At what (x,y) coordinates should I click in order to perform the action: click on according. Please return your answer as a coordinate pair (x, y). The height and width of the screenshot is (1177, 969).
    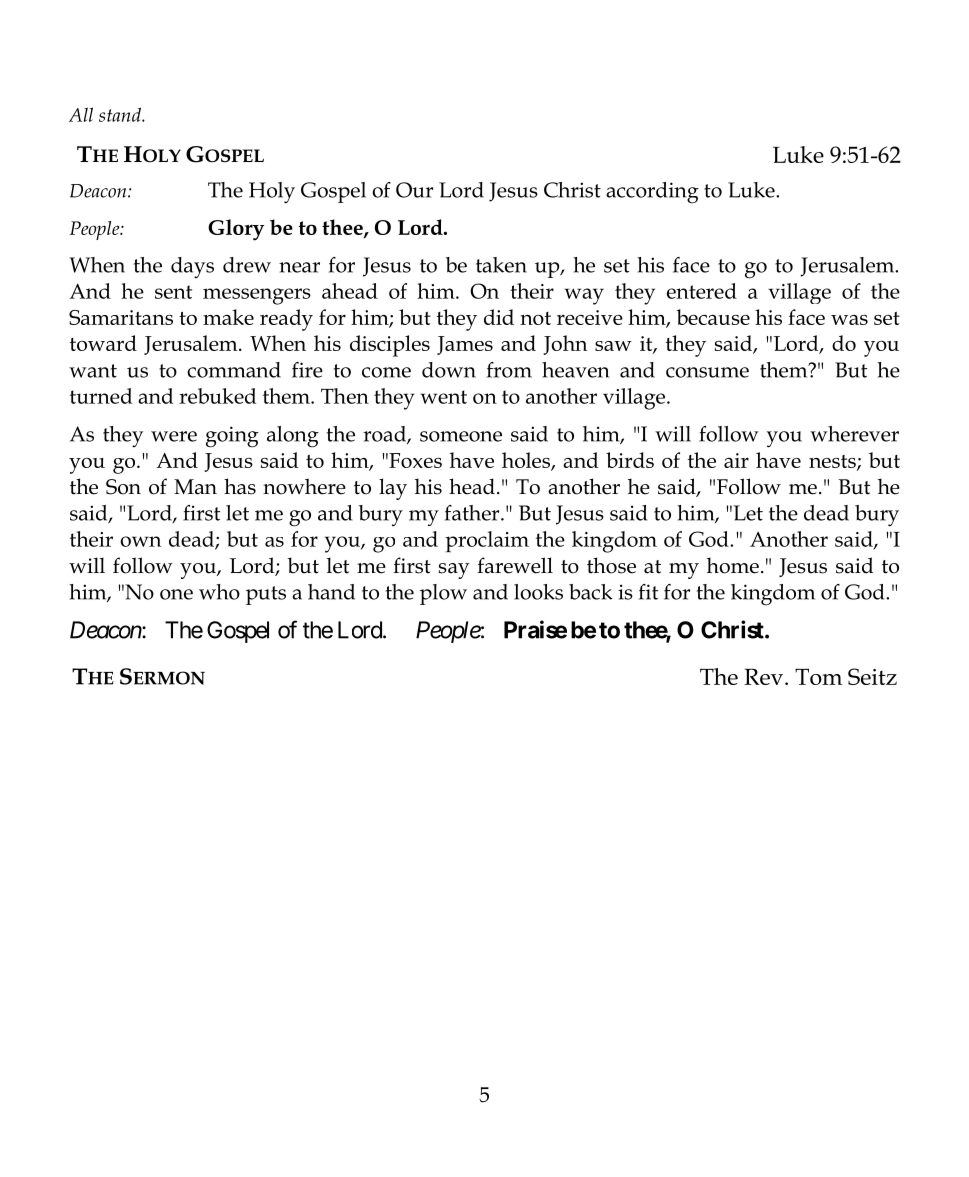
    Looking at the image, I should click on (652, 193).
